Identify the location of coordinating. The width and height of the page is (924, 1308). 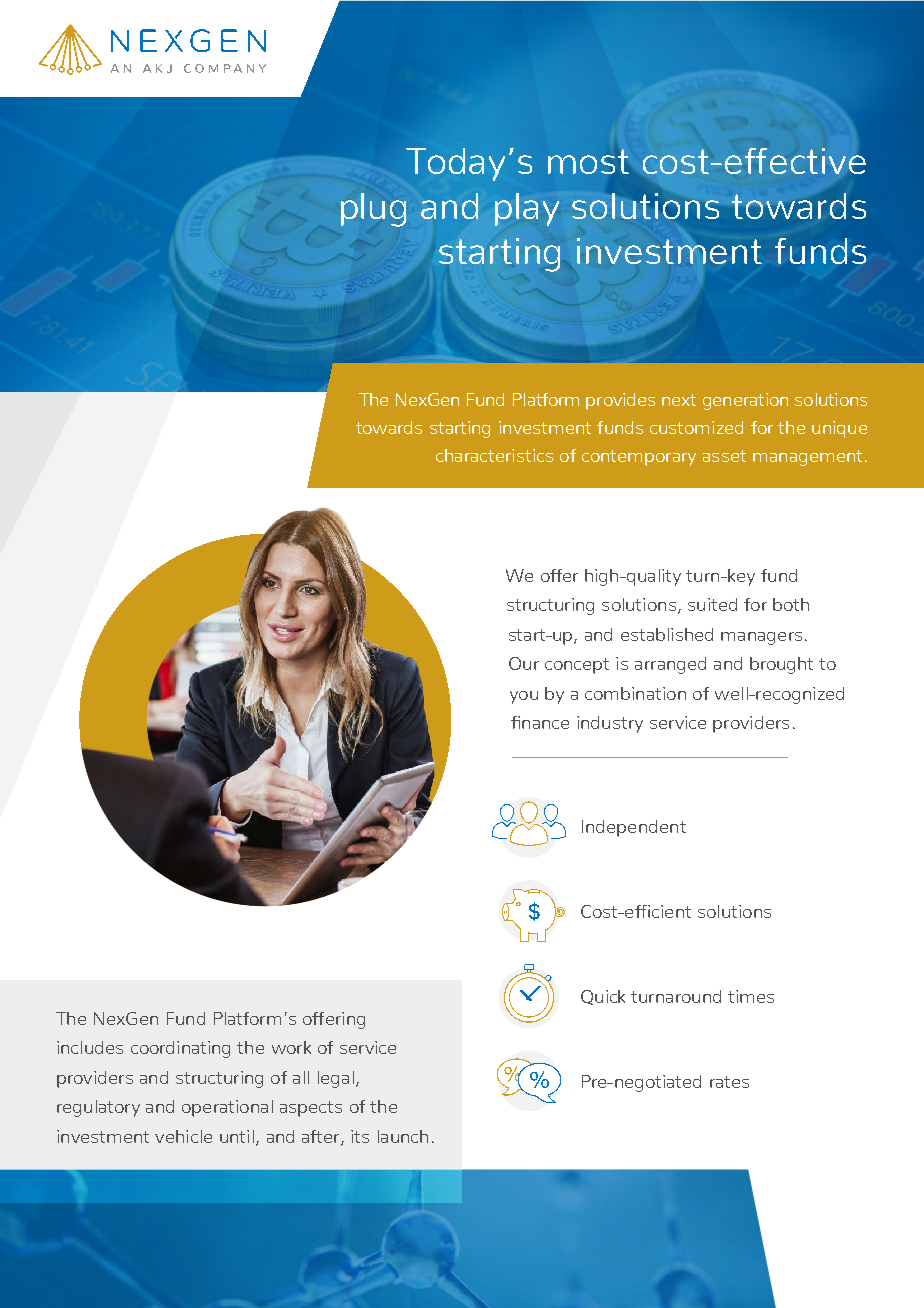
(180, 1049).
